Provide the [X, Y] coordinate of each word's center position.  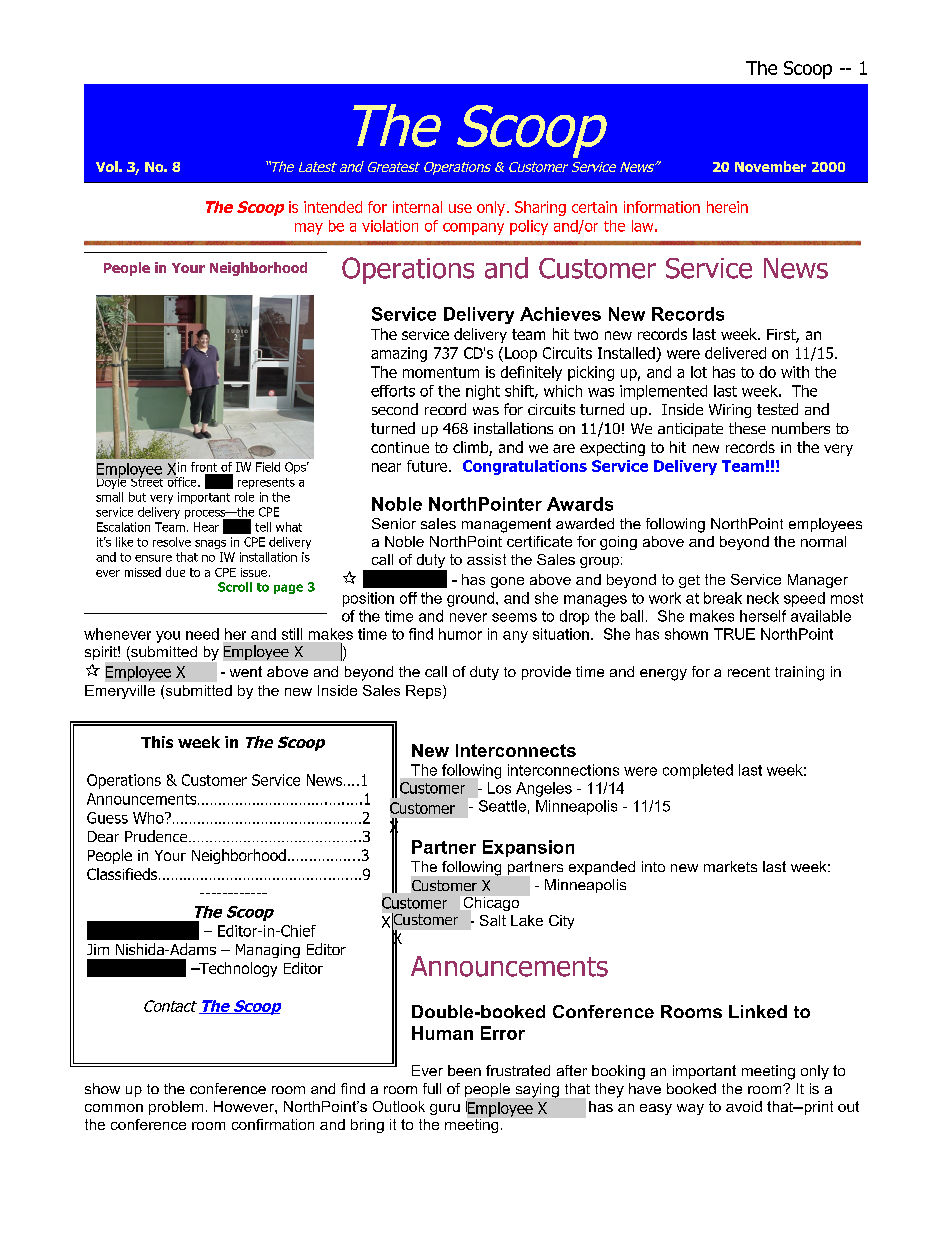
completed [698, 771]
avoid [744, 1106]
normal [823, 541]
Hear [206, 527]
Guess [107, 818]
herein [727, 207]
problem [176, 1108]
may [309, 229]
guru [445, 1109]
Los [499, 788]
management [506, 525]
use [460, 208]
